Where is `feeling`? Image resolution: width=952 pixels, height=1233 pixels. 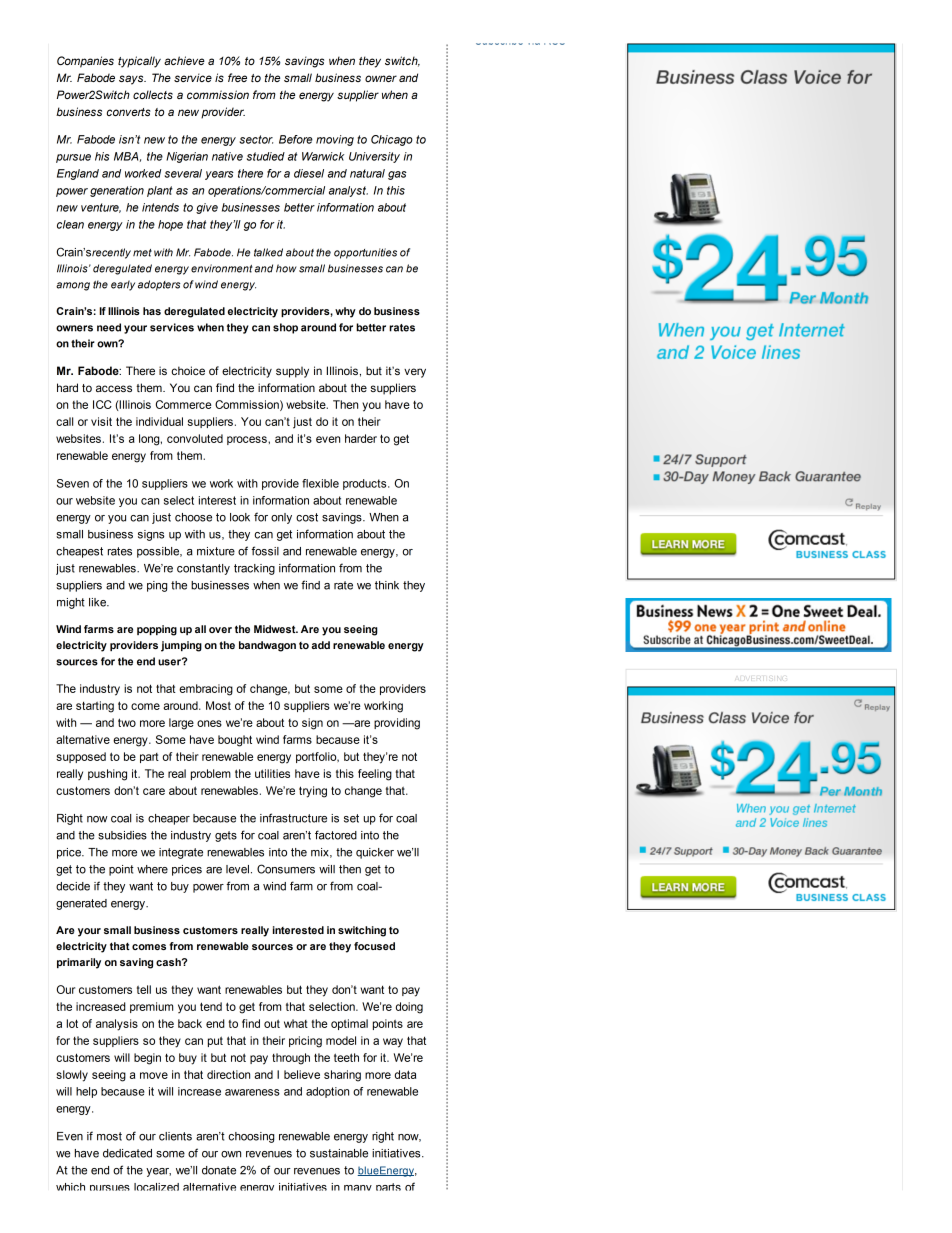 feeling is located at coordinates (375, 775).
